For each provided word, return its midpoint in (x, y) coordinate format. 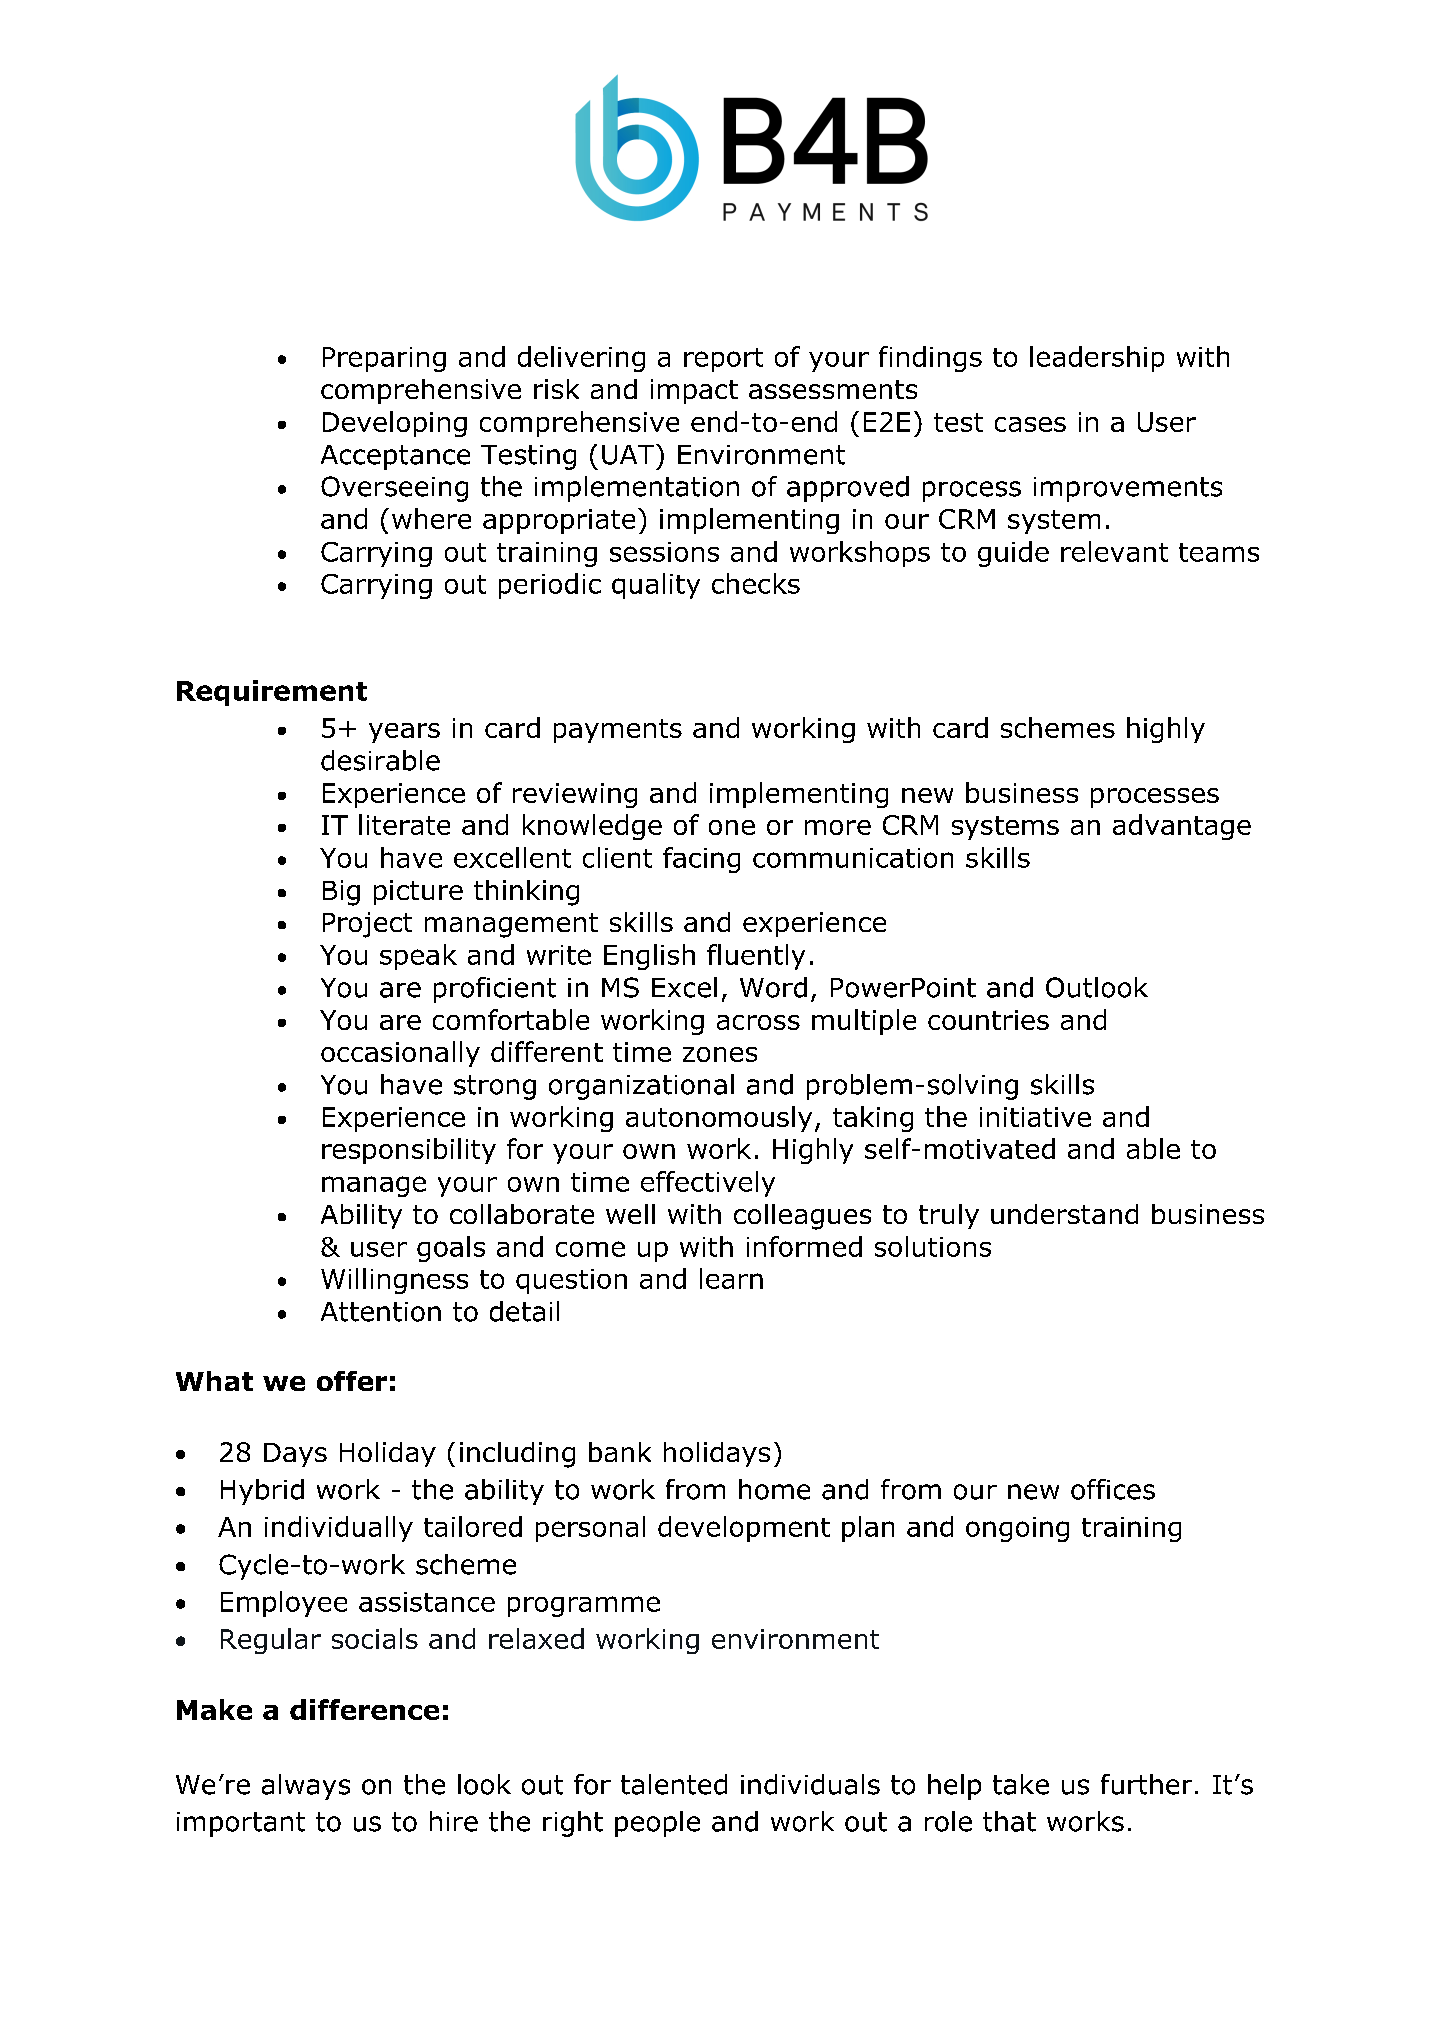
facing (701, 860)
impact (694, 391)
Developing (395, 424)
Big (341, 893)
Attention (381, 1312)
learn (731, 1278)
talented (674, 1784)
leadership (1097, 359)
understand (1064, 1214)
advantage (1182, 827)
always (306, 1787)
